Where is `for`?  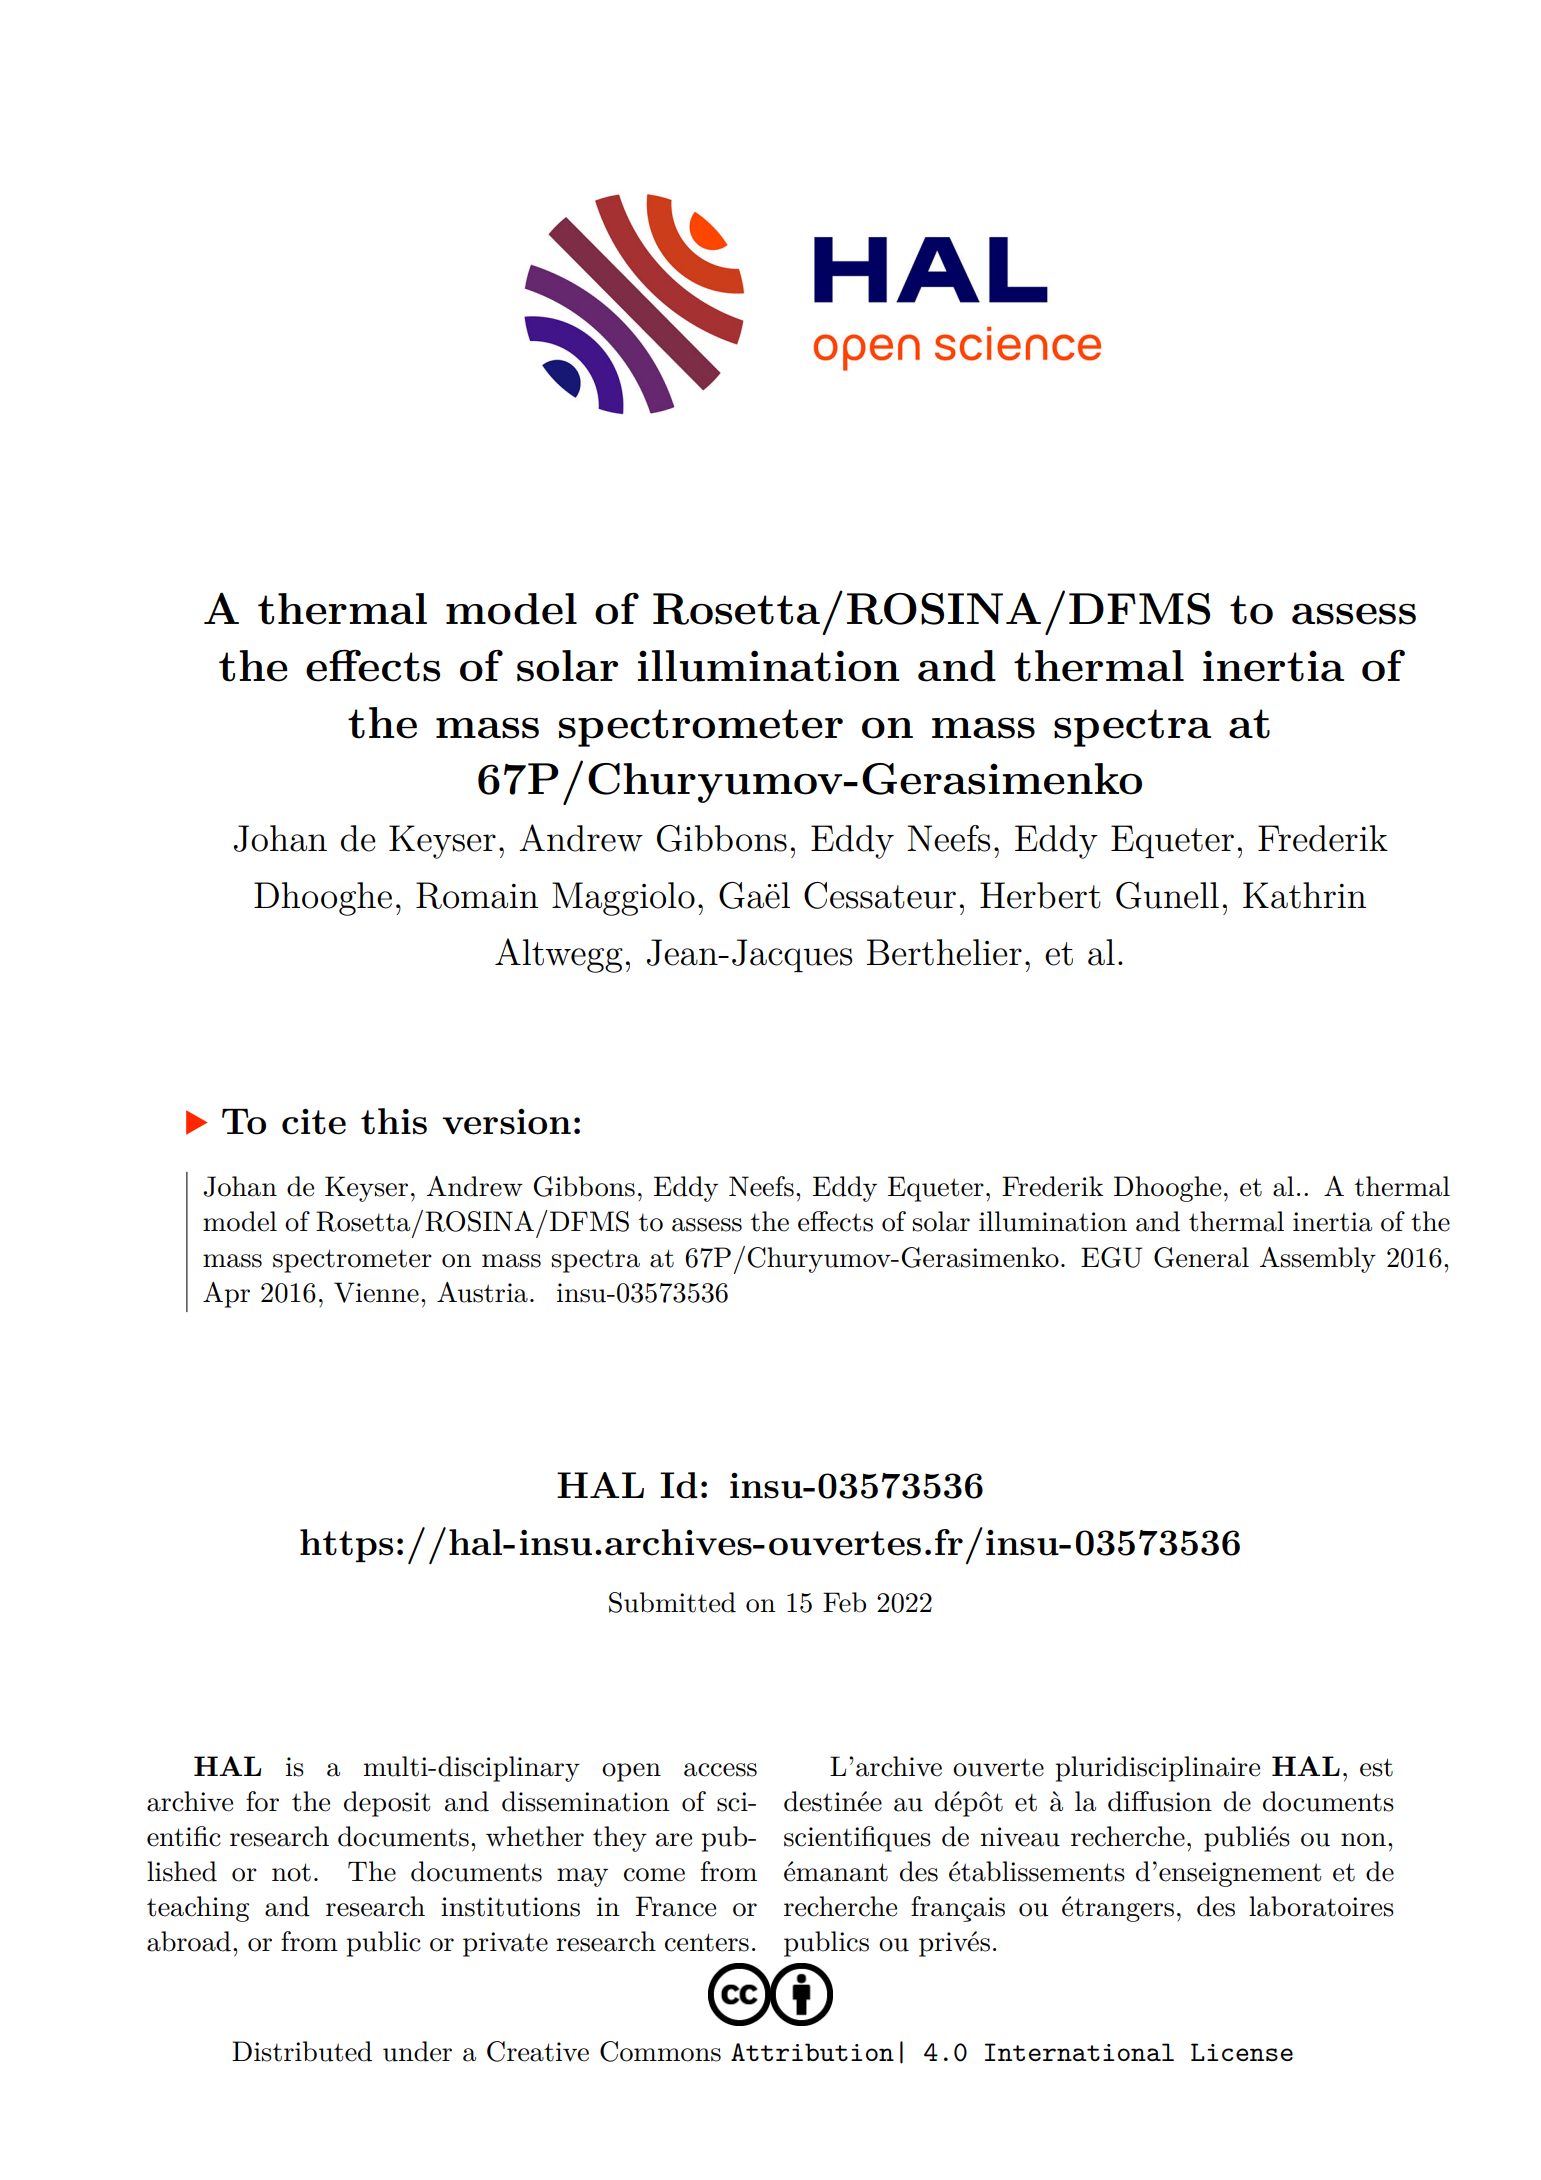 for is located at coordinates (262, 1801).
